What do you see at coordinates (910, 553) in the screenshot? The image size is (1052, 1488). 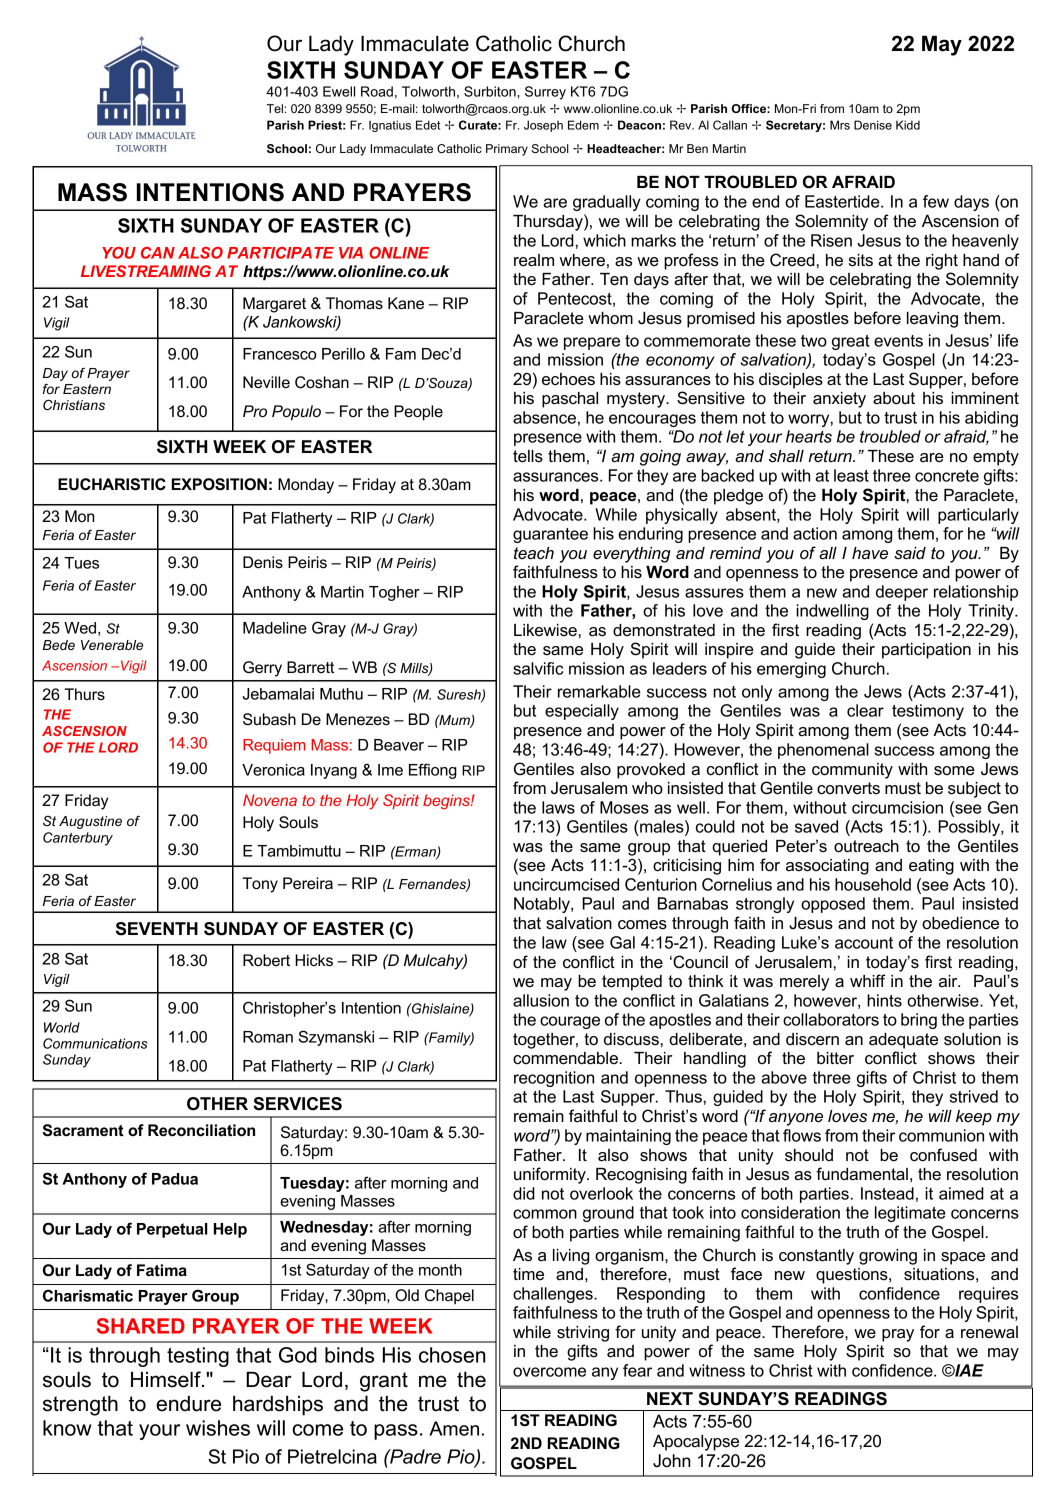 I see `said` at bounding box center [910, 553].
